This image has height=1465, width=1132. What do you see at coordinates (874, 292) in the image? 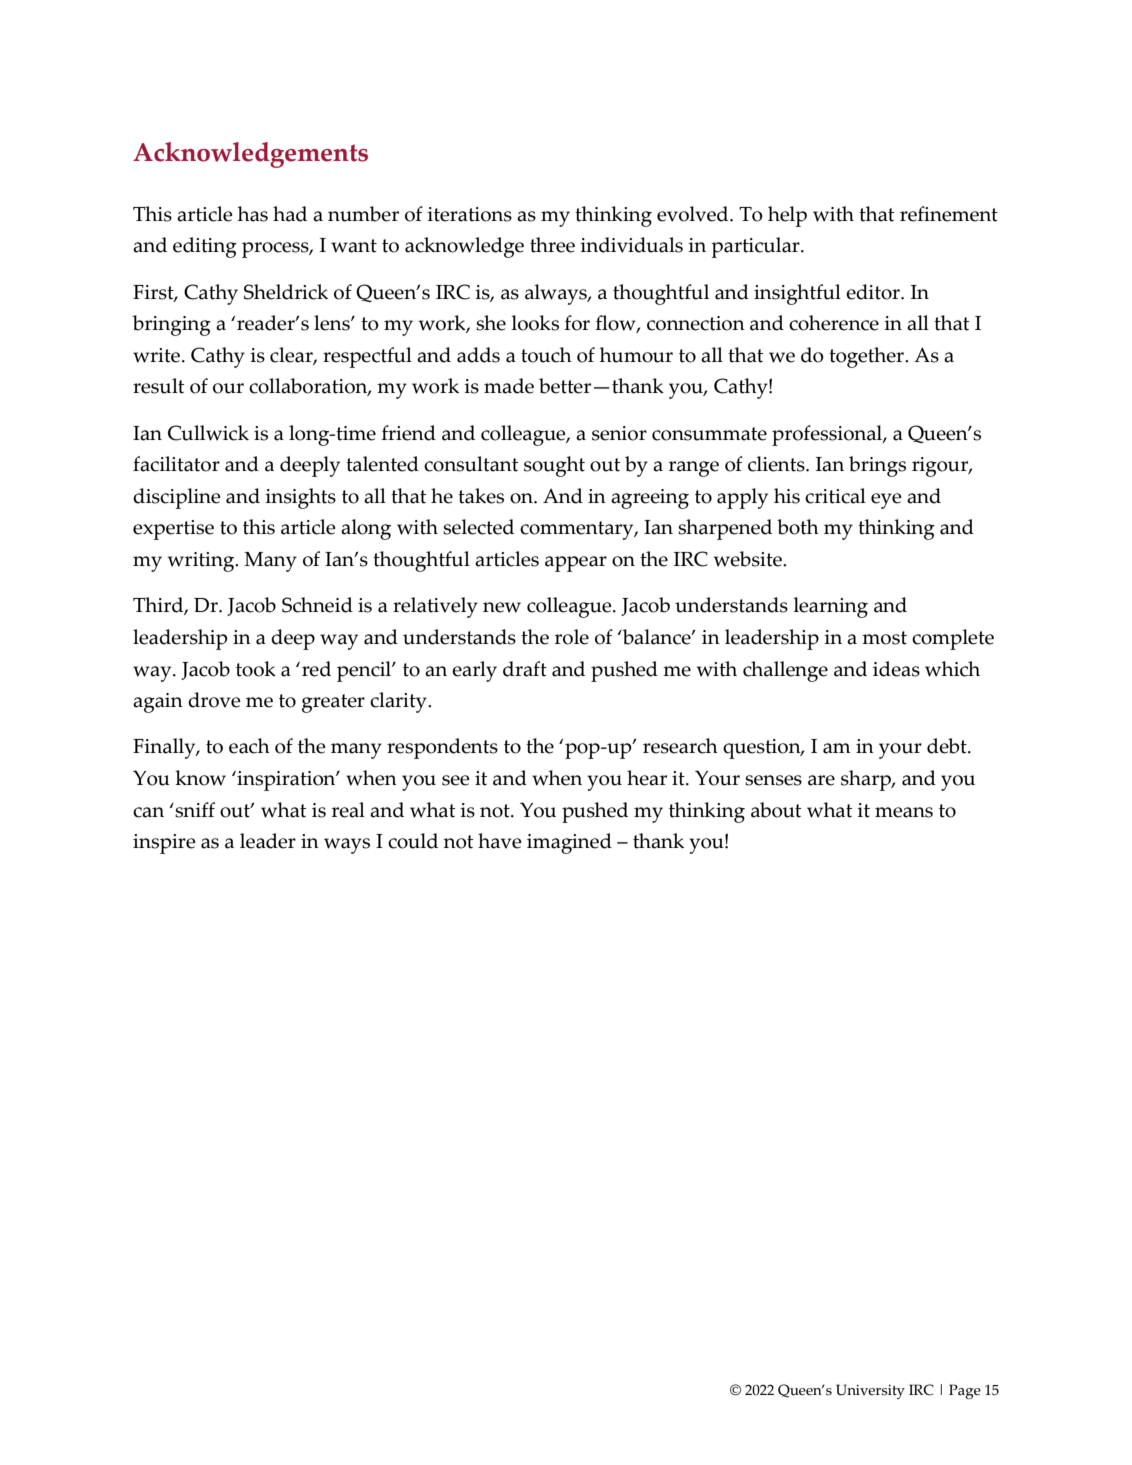
I see `editor` at bounding box center [874, 292].
